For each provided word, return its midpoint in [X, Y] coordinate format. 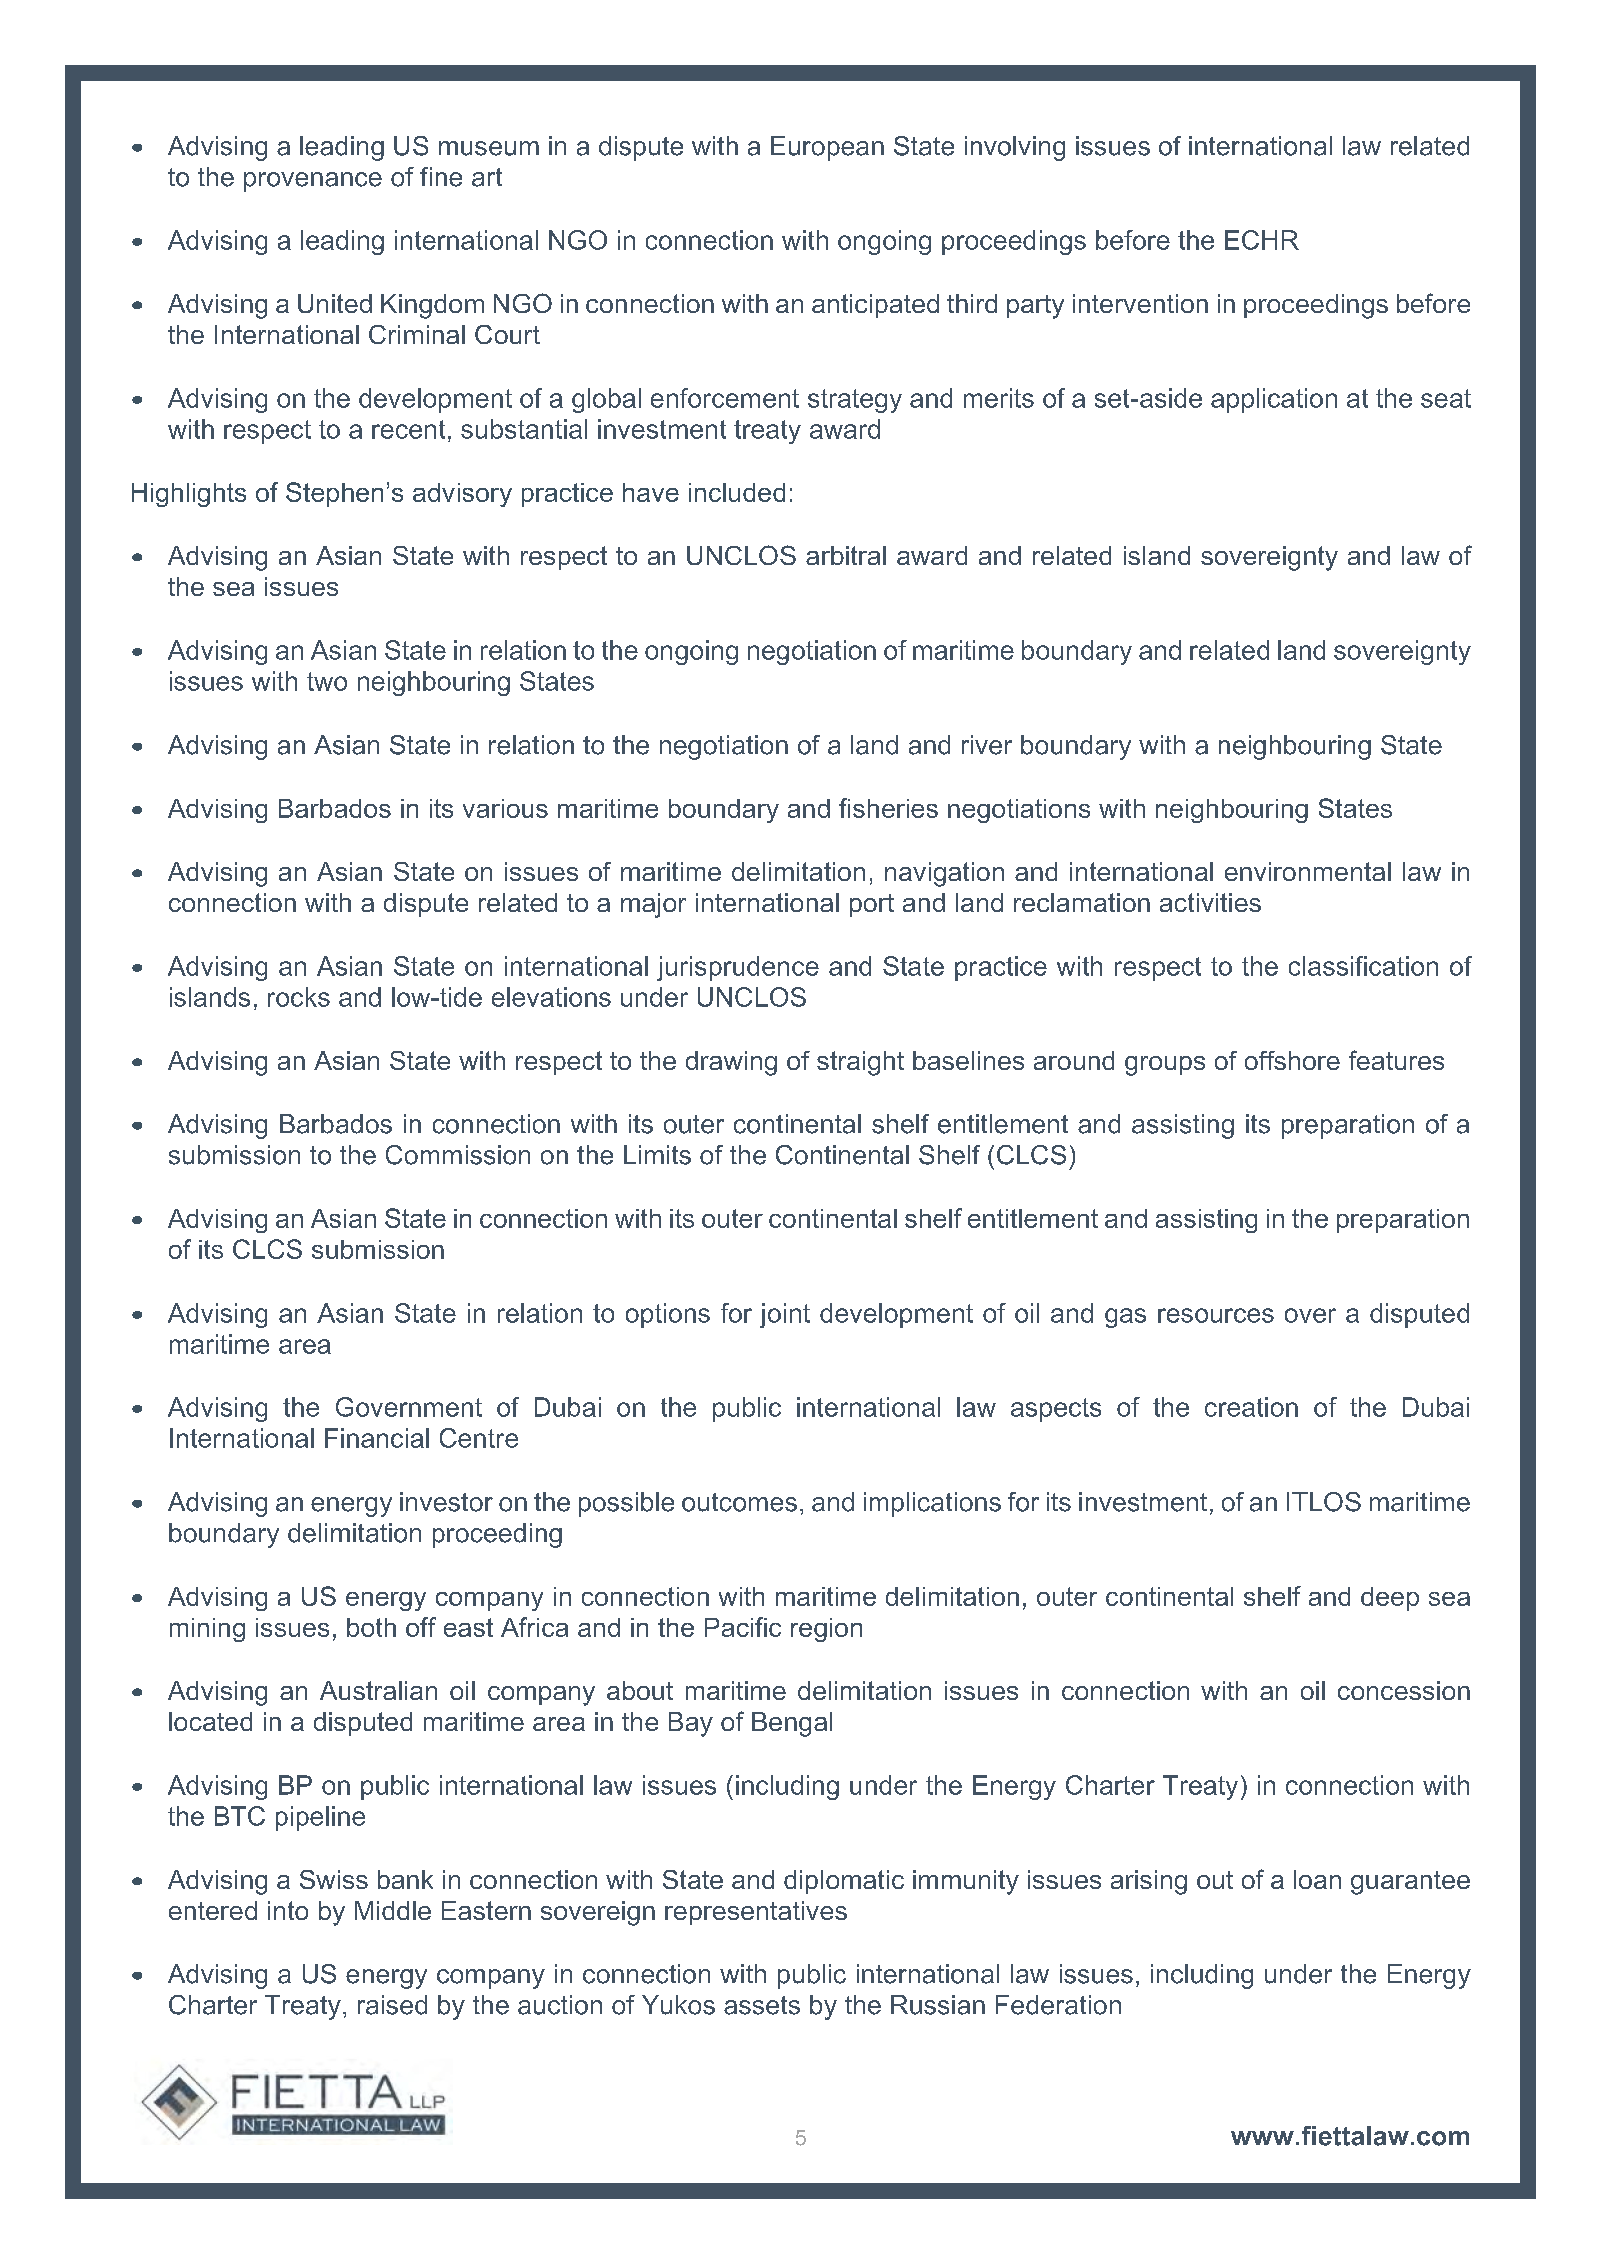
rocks [299, 997]
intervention [1140, 303]
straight [860, 1063]
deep [1390, 1599]
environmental [1308, 871]
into [288, 1910]
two [327, 681]
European [827, 148]
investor [446, 1502]
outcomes [739, 1502]
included [737, 492]
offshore [1292, 1060]
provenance [313, 182]
